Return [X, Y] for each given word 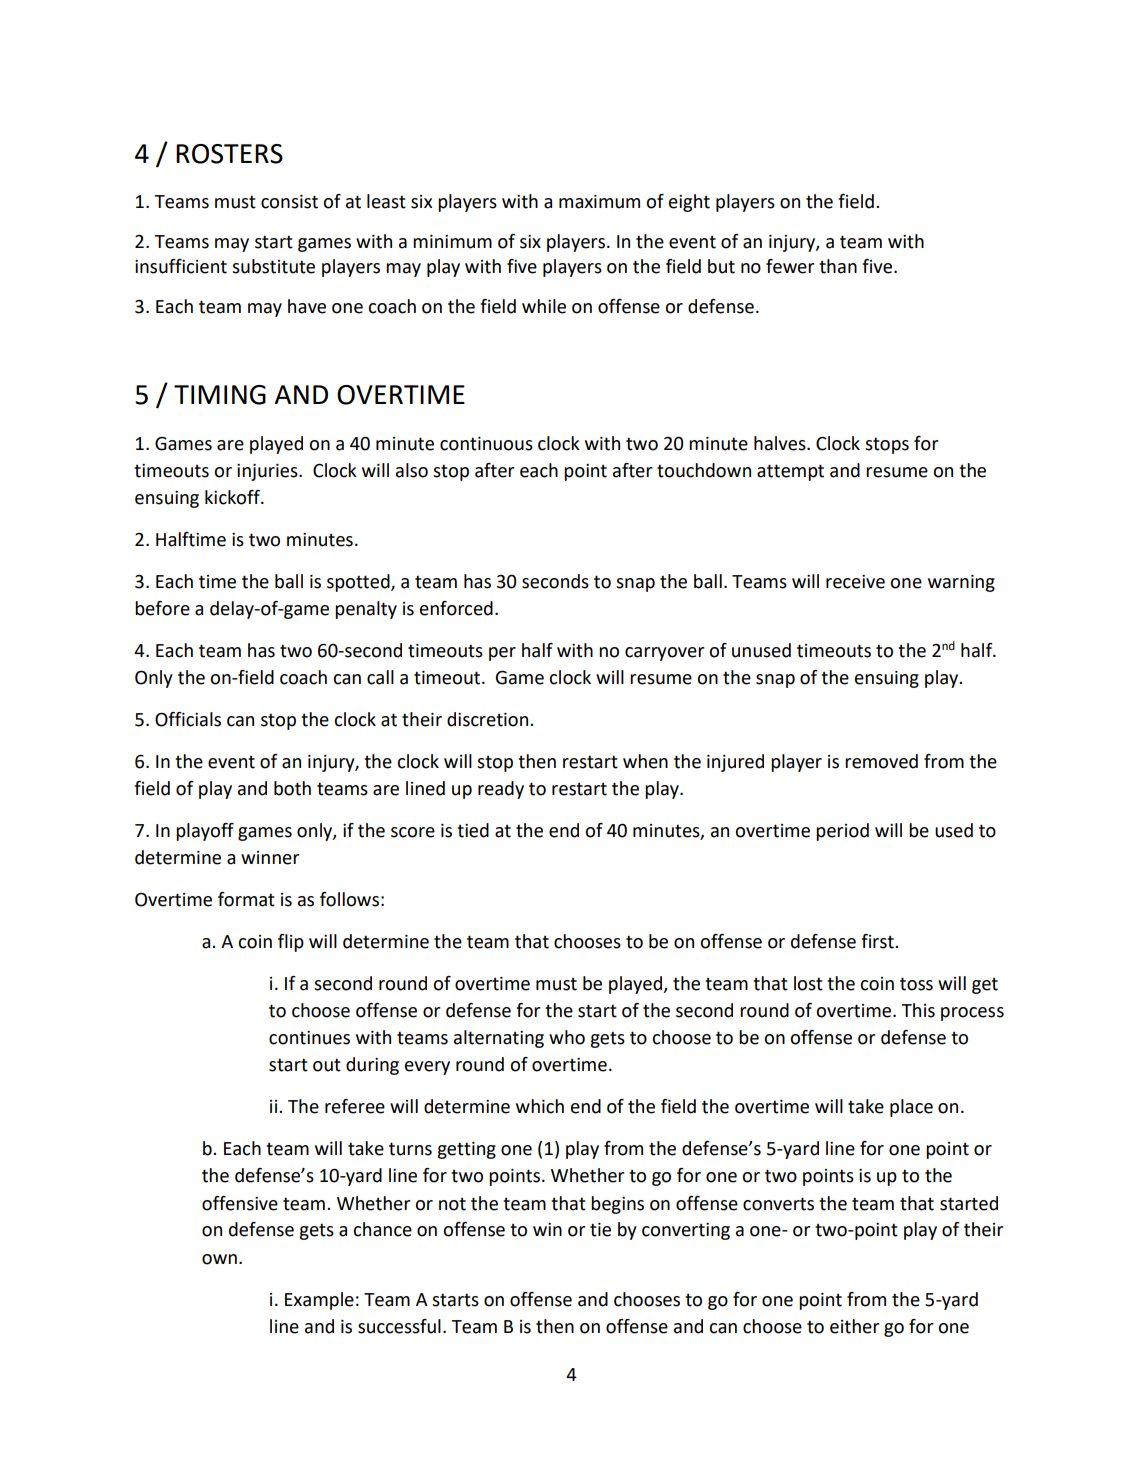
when [645, 761]
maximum [599, 202]
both [292, 788]
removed [881, 761]
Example [319, 1301]
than [838, 266]
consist [289, 202]
